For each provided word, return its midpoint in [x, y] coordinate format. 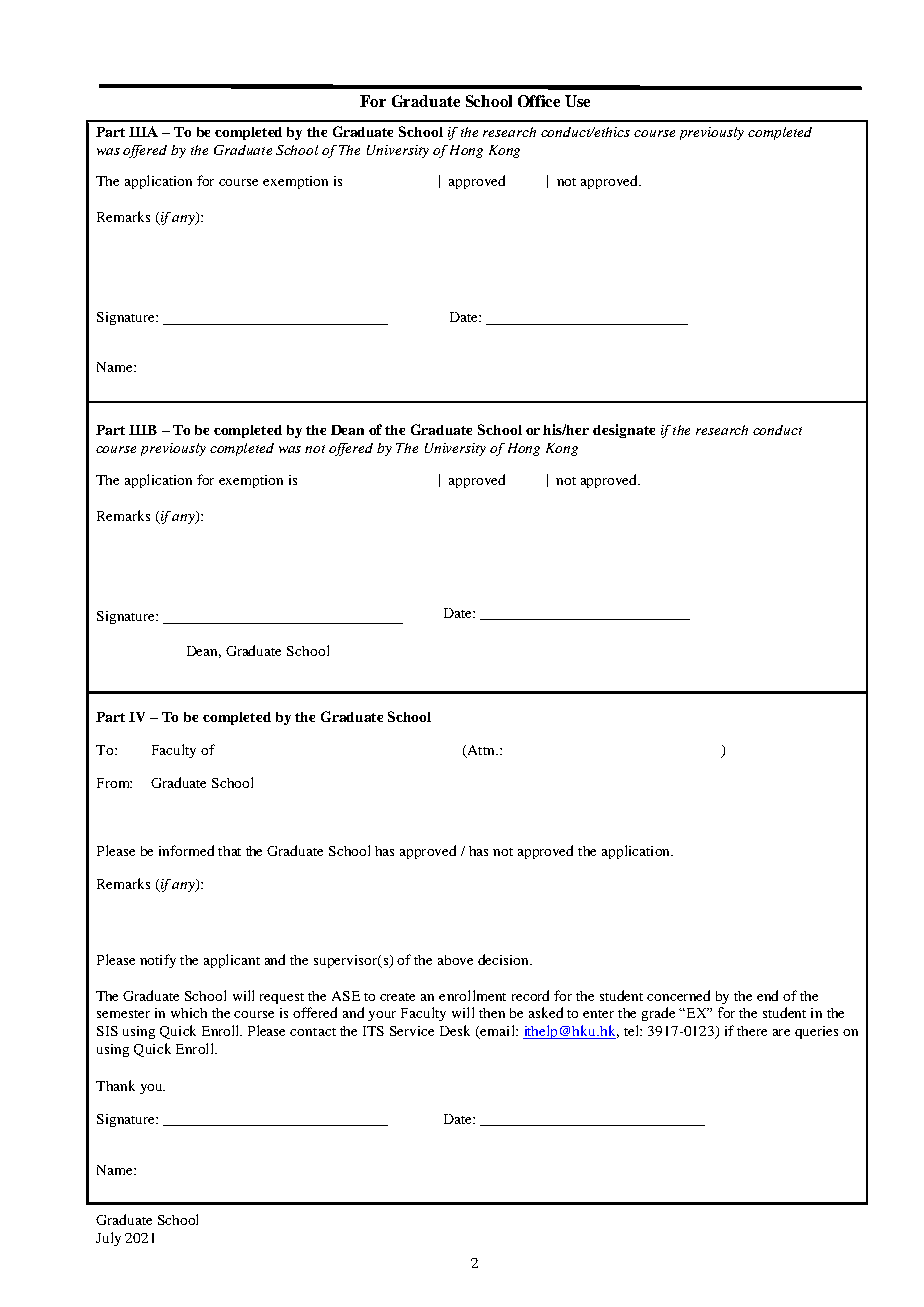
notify [158, 961]
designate [624, 431]
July [108, 1239]
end [767, 995]
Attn [481, 751]
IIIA [143, 131]
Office [539, 101]
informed [186, 850]
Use [577, 101]
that [229, 851]
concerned [678, 995]
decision [505, 959]
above [455, 960]
